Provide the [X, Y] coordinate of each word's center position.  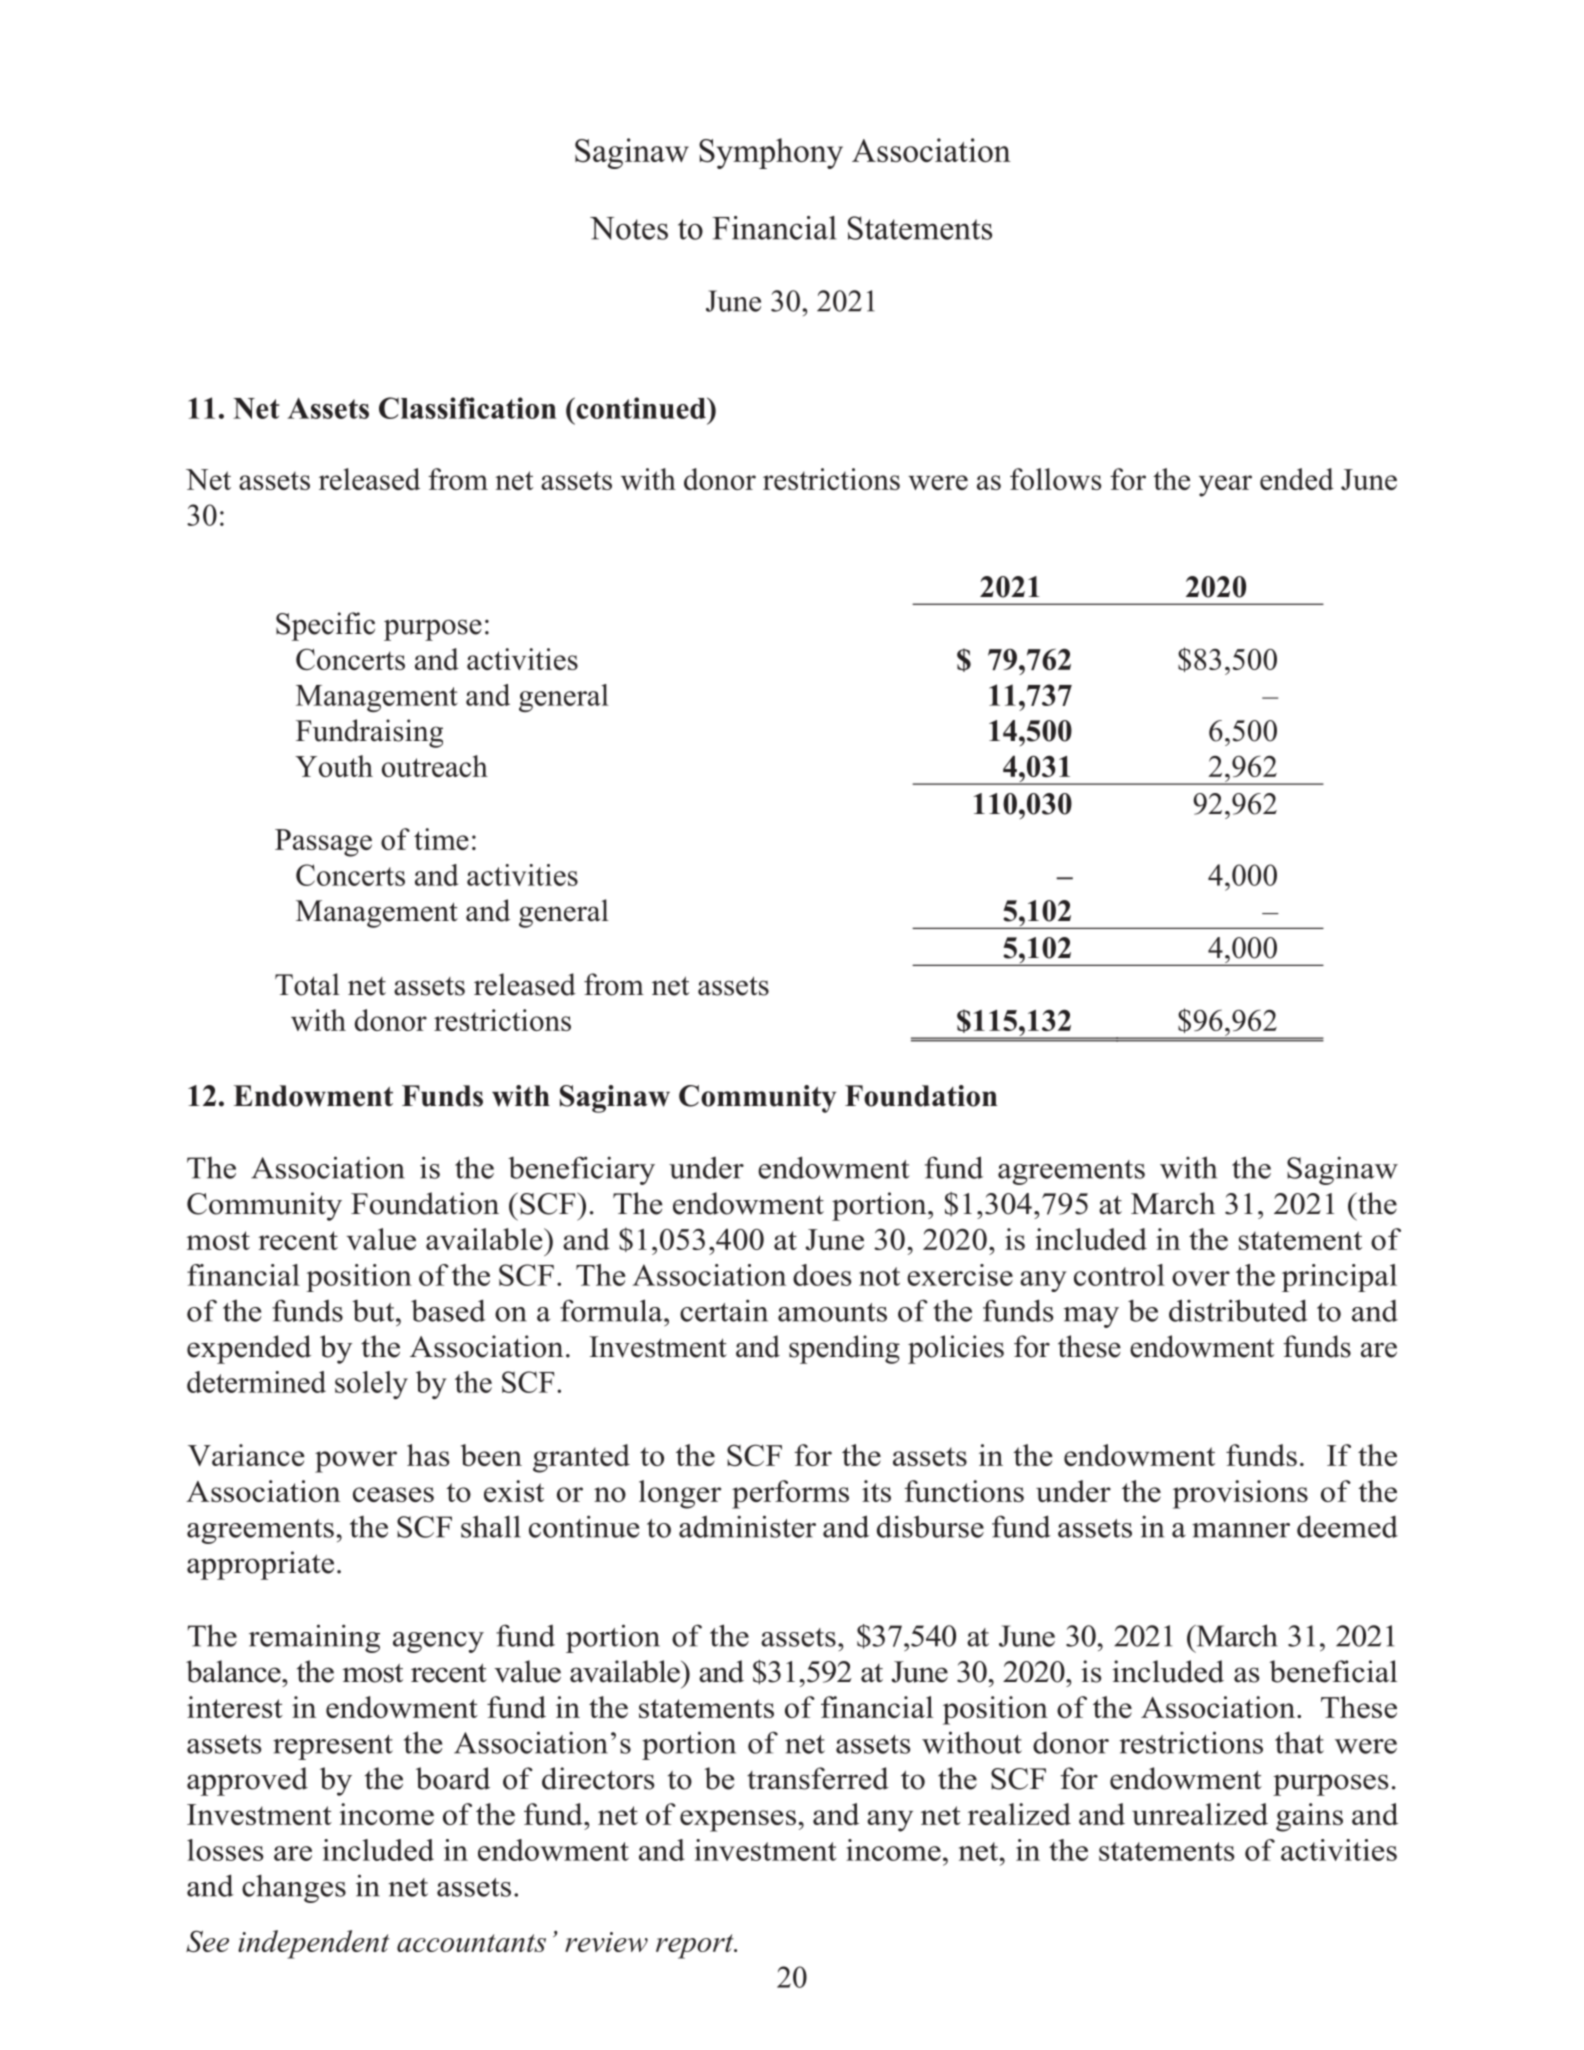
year [1225, 486]
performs [790, 1494]
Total [307, 984]
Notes [629, 228]
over [1201, 1278]
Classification [467, 408]
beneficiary [581, 1170]
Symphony [771, 153]
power [356, 1462]
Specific [325, 626]
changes [294, 1888]
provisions [1240, 1494]
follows [1055, 479]
